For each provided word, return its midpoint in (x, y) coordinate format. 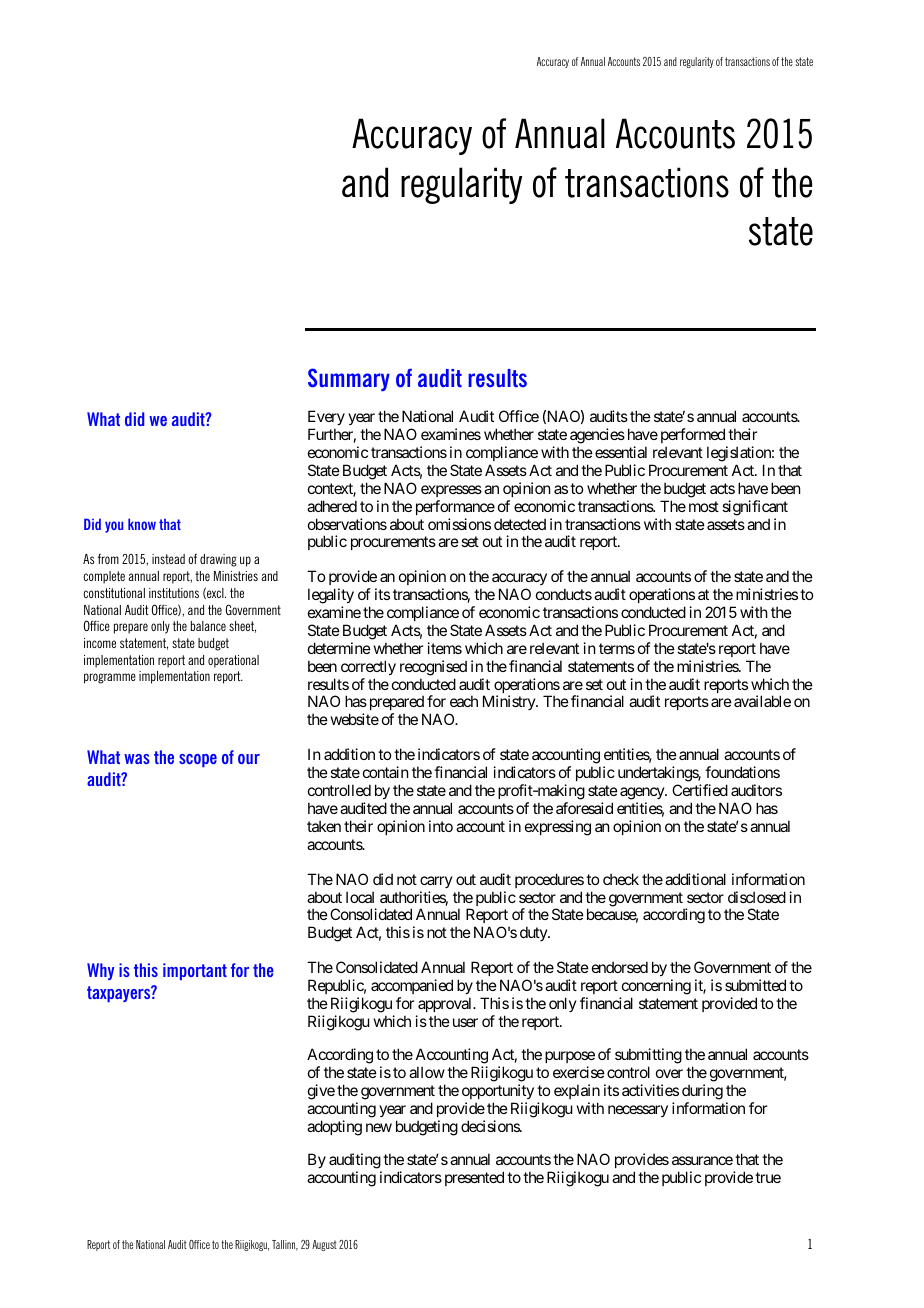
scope (198, 760)
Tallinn (285, 1245)
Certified (700, 790)
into (441, 826)
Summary (349, 380)
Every (326, 419)
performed (694, 437)
